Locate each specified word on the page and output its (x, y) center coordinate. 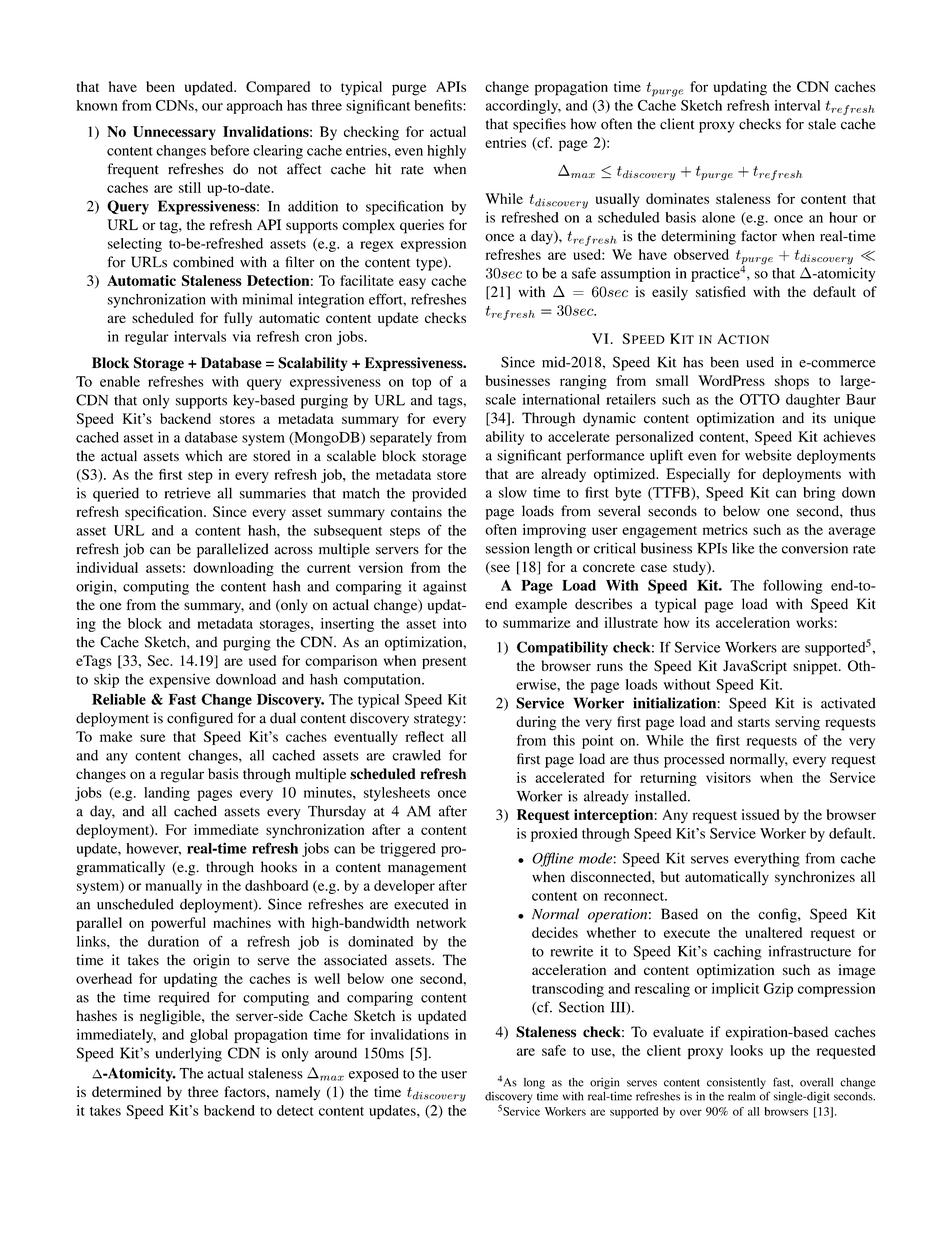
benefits (439, 105)
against (445, 587)
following (793, 586)
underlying (188, 1054)
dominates (677, 198)
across (293, 551)
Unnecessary (174, 133)
